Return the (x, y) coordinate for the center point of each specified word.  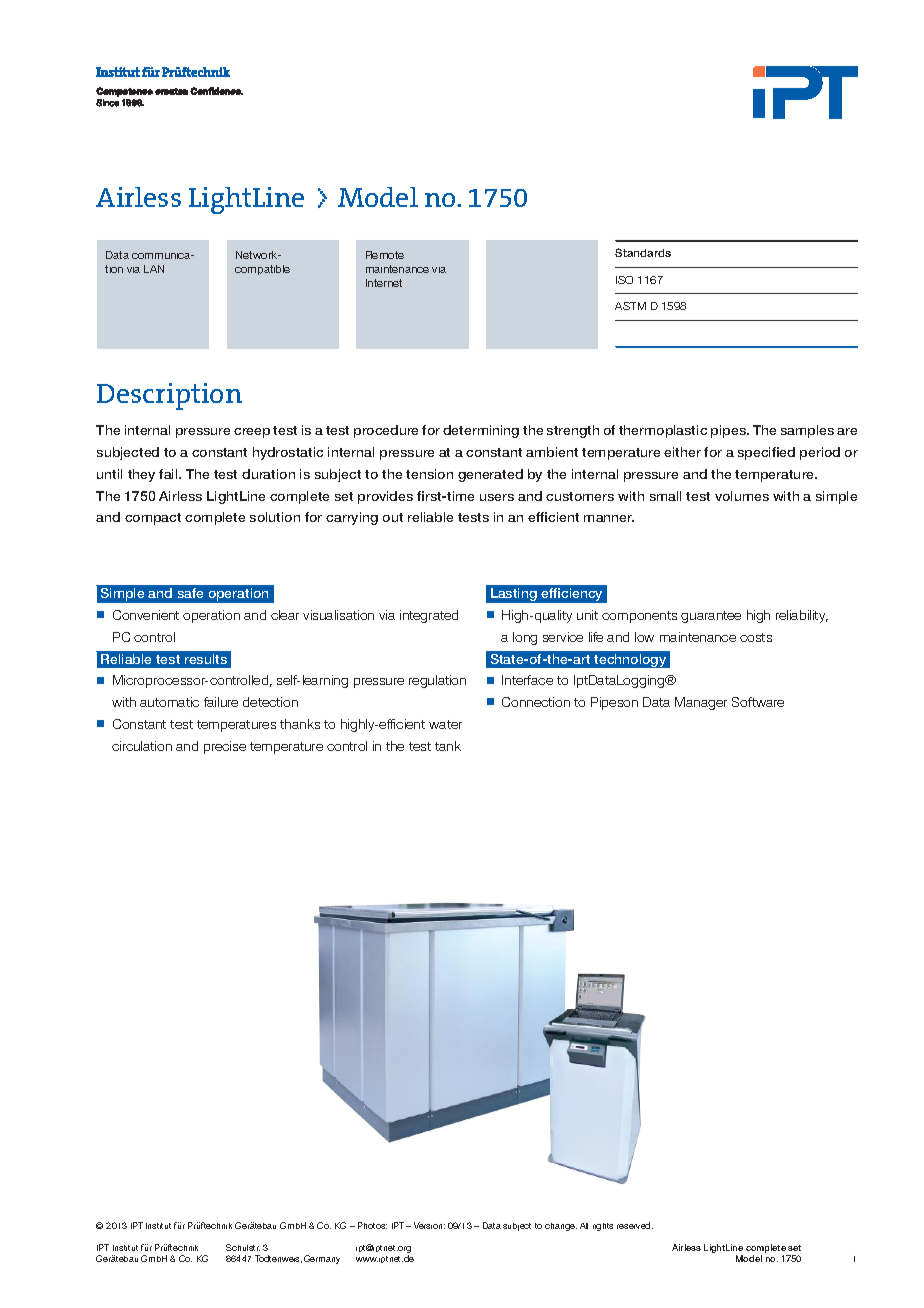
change (561, 1227)
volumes (742, 496)
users (497, 497)
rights (603, 1227)
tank (448, 746)
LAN (154, 269)
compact (153, 519)
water (445, 724)
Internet (384, 283)
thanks (300, 724)
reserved (635, 1225)
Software (758, 702)
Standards (643, 252)
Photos (372, 1225)
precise (225, 747)
